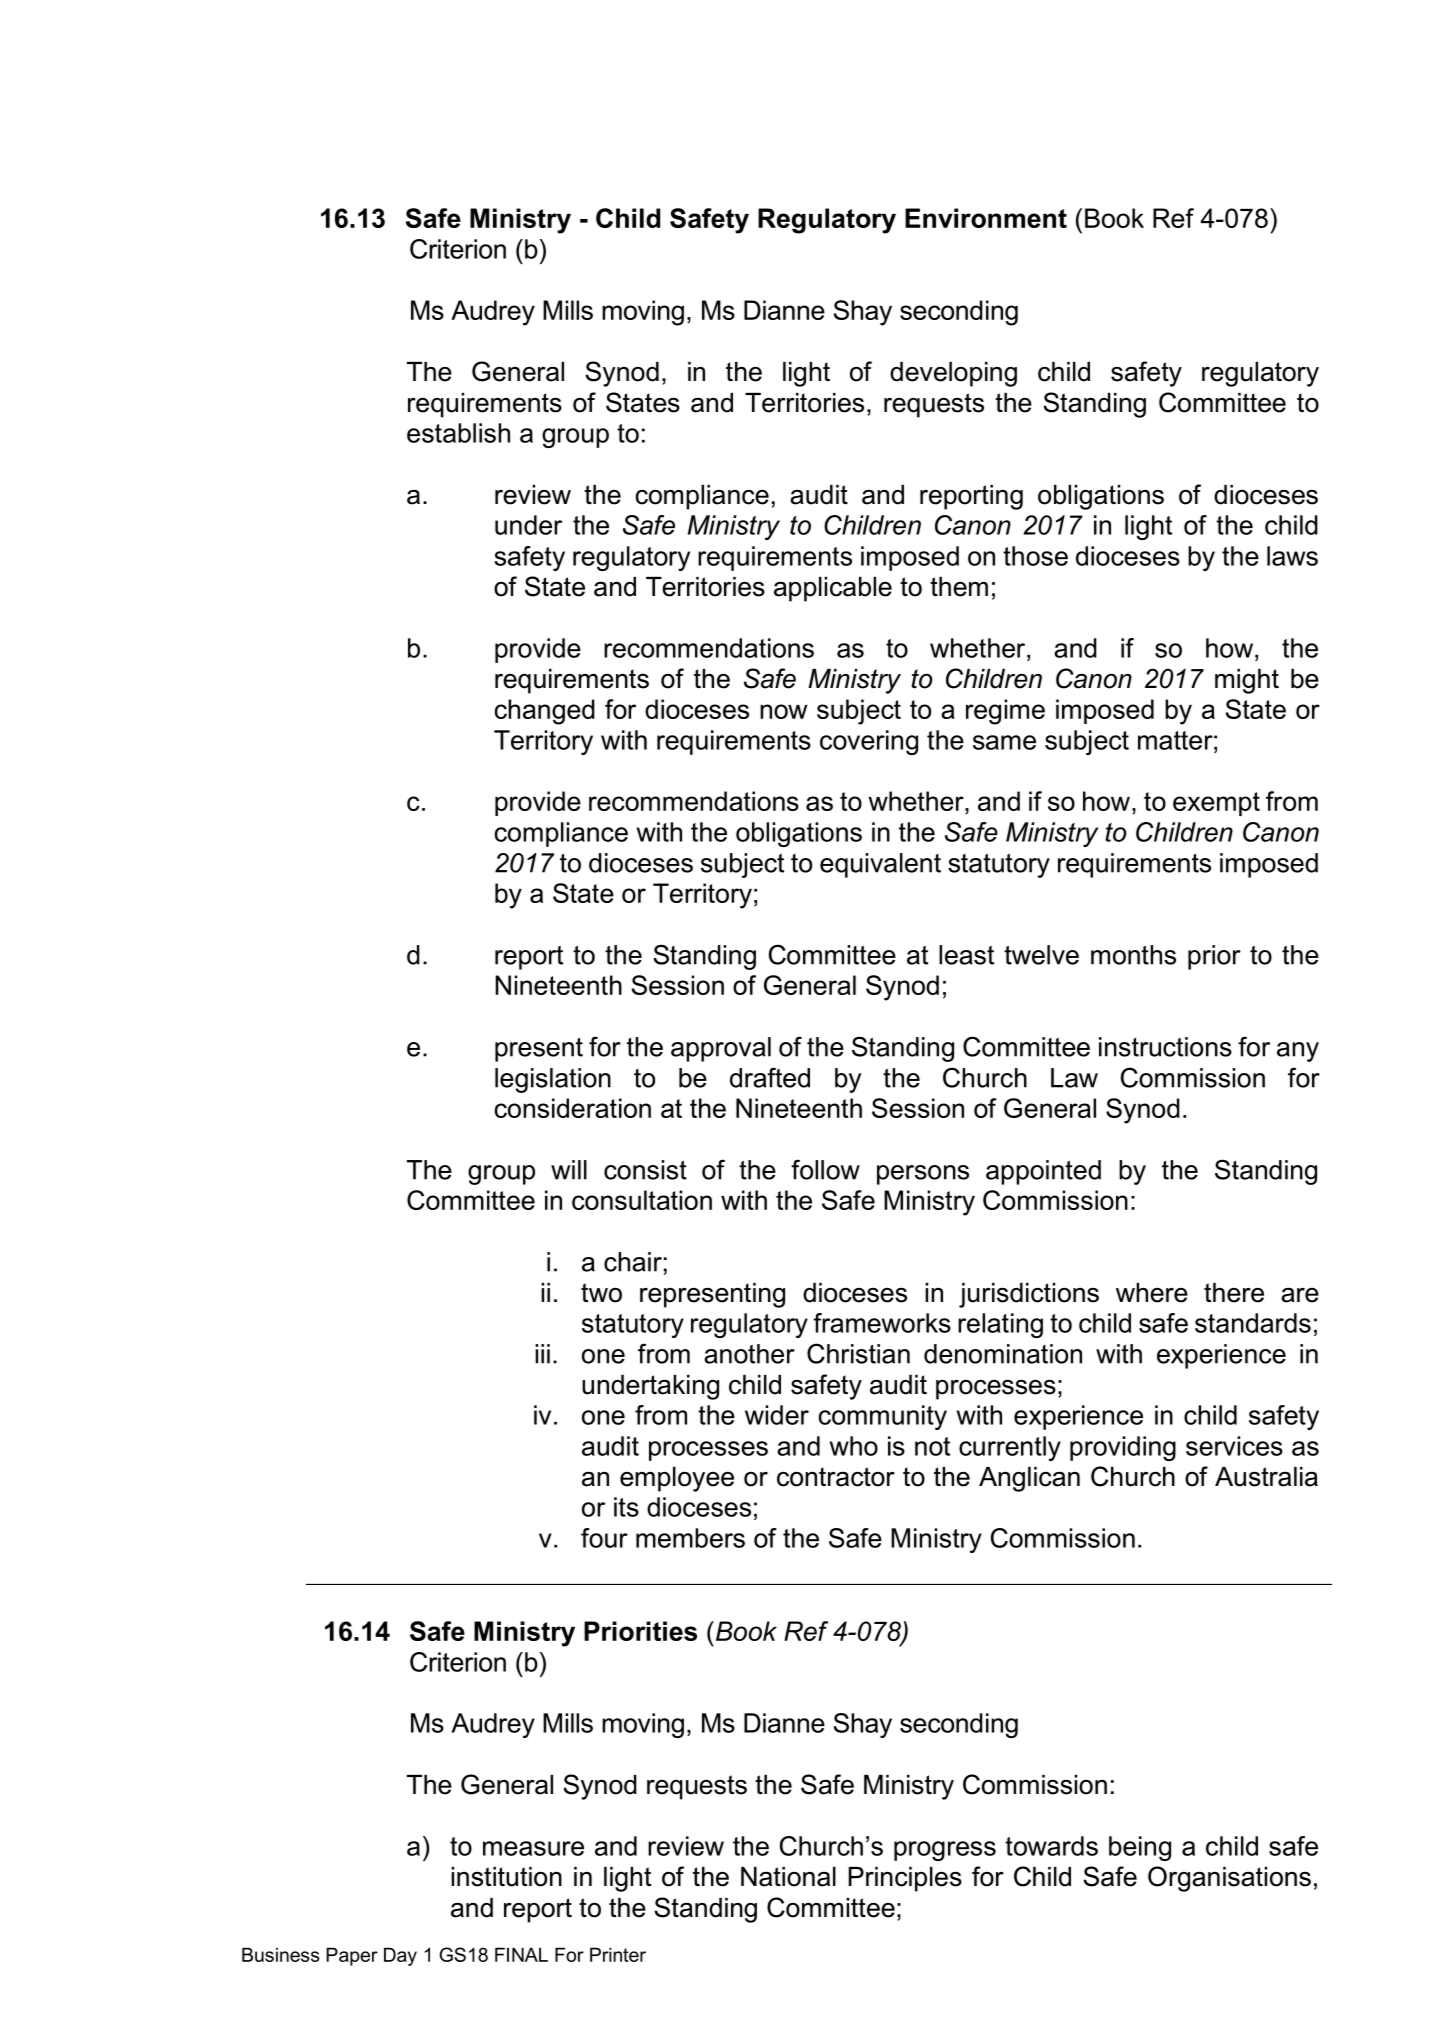  What do you see at coordinates (788, 1877) in the screenshot?
I see `National` at bounding box center [788, 1877].
